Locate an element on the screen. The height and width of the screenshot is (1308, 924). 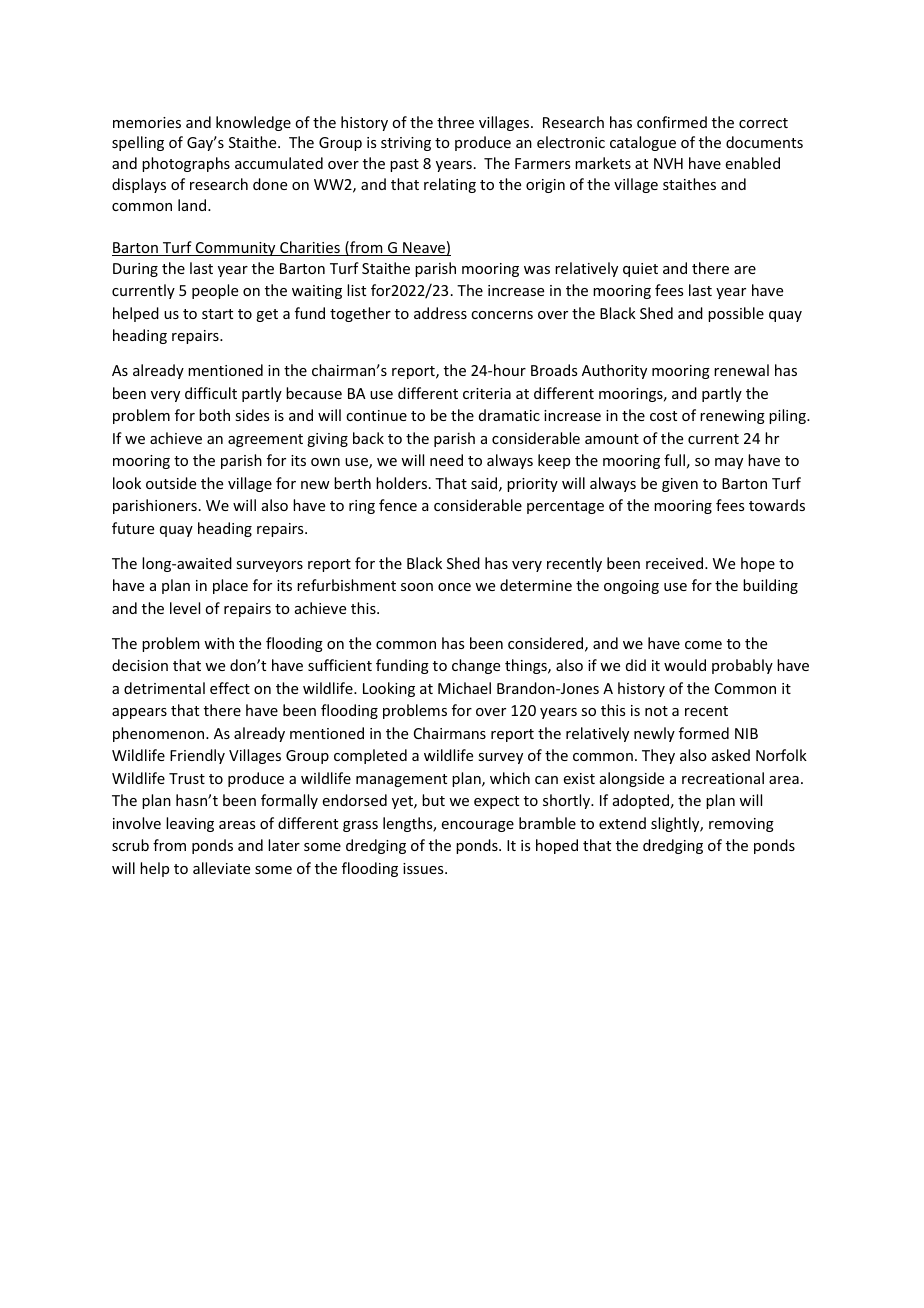
enabled is located at coordinates (753, 163).
